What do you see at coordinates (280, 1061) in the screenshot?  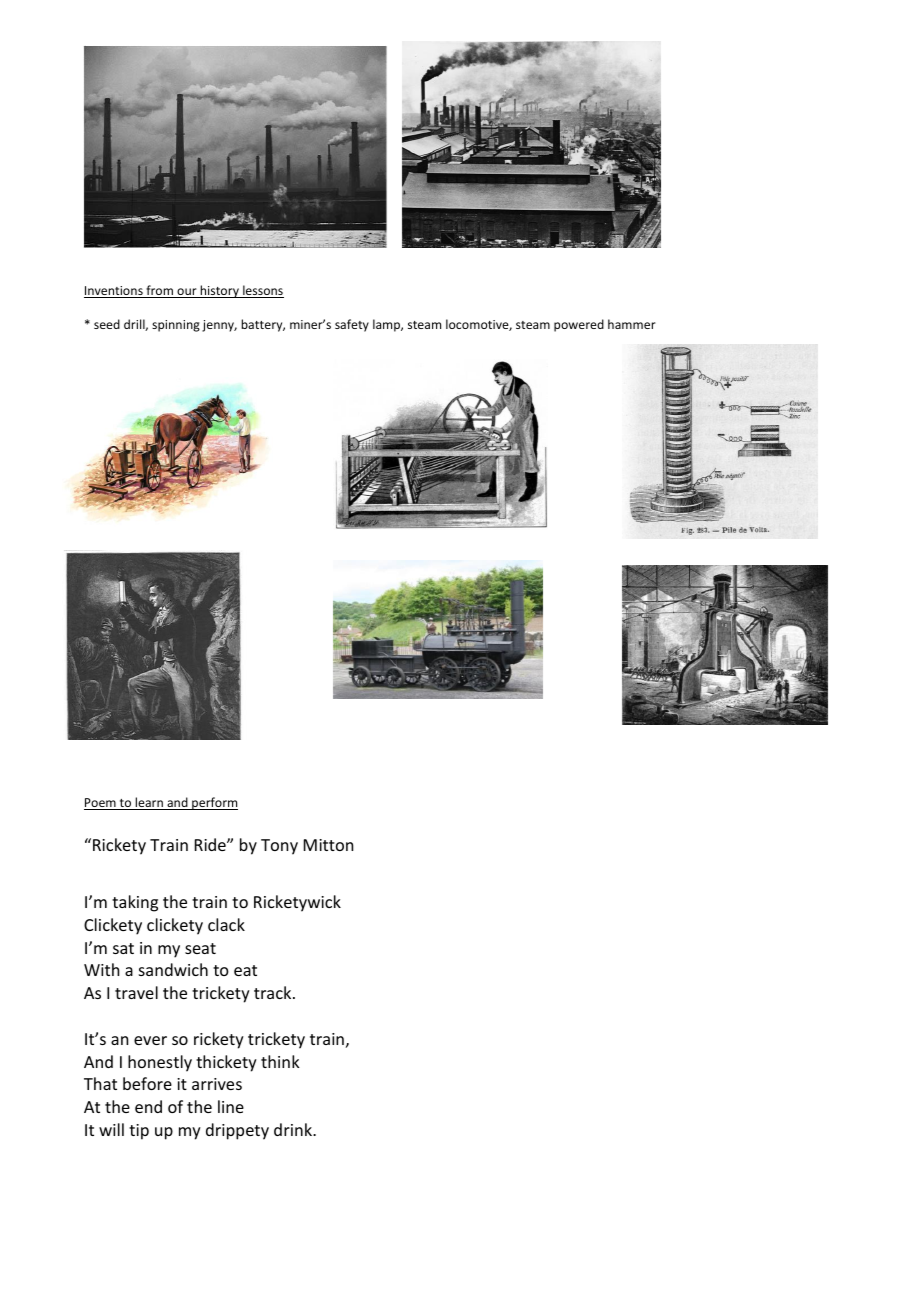 I see `think` at bounding box center [280, 1061].
